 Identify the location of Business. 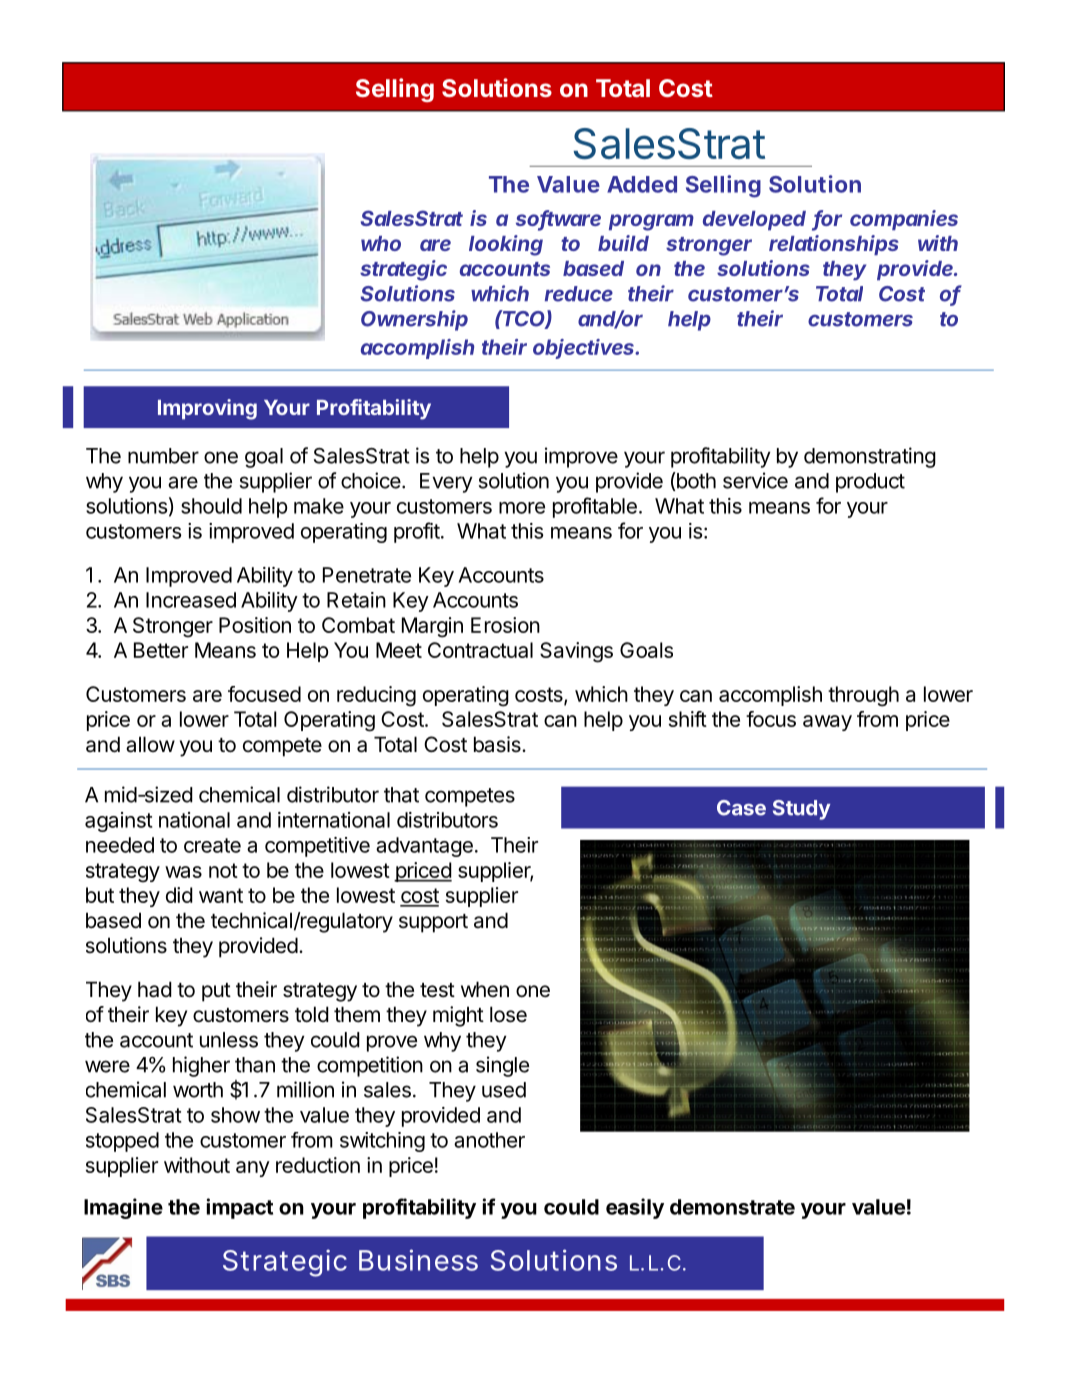
(418, 1260).
